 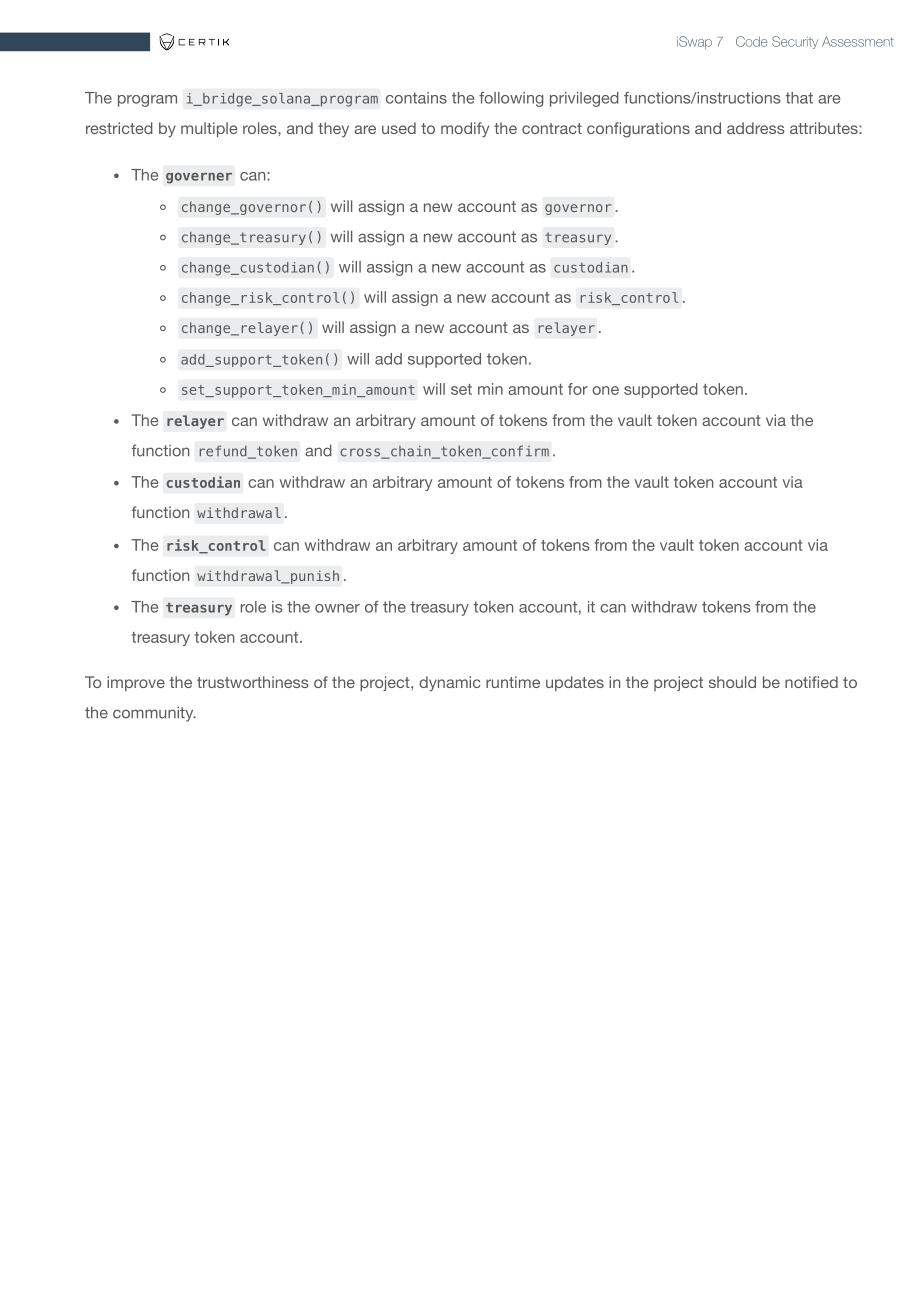 I want to click on following, so click(x=511, y=99).
